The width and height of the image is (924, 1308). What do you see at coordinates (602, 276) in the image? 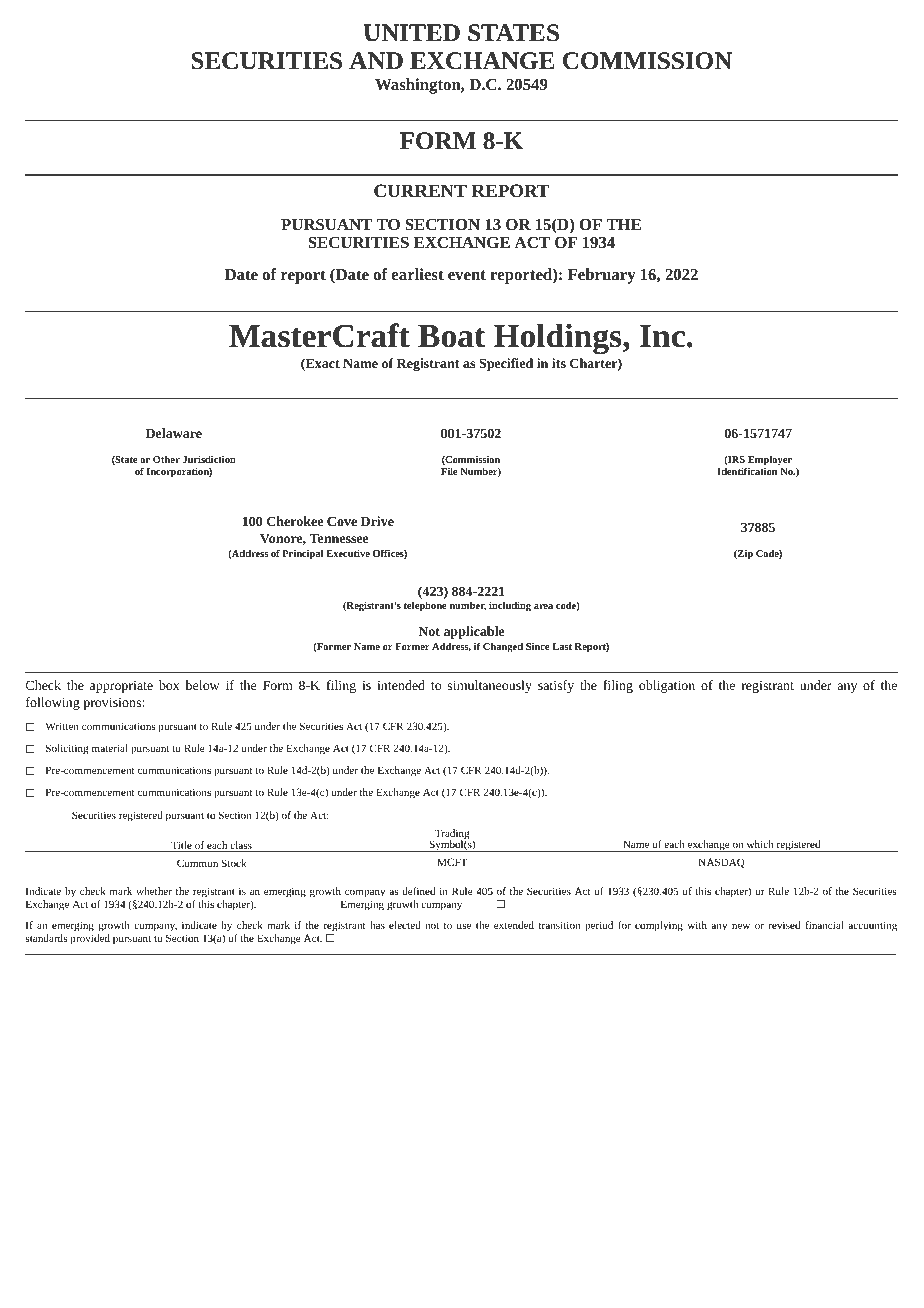
I see `February` at bounding box center [602, 276].
